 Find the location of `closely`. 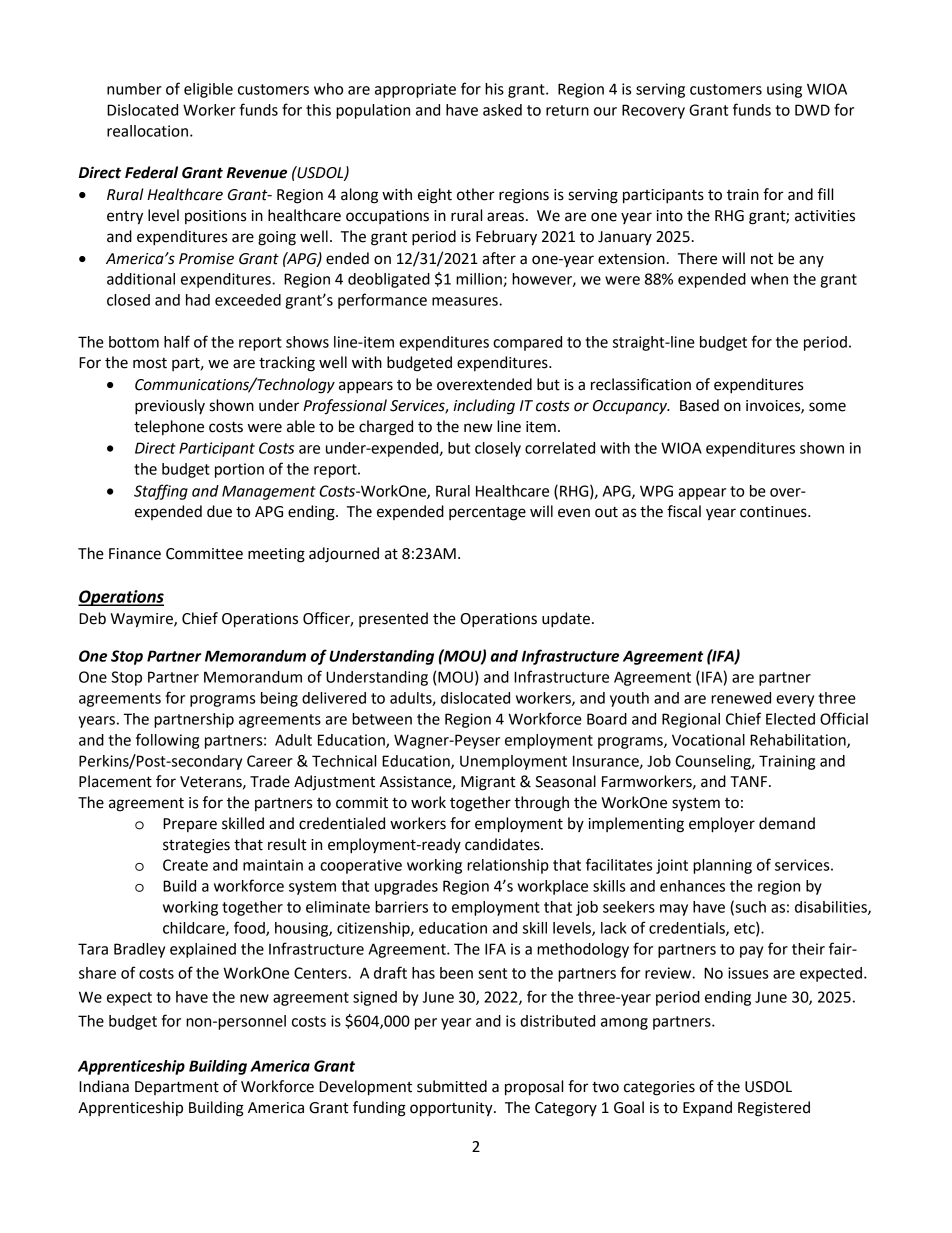

closely is located at coordinates (498, 449).
